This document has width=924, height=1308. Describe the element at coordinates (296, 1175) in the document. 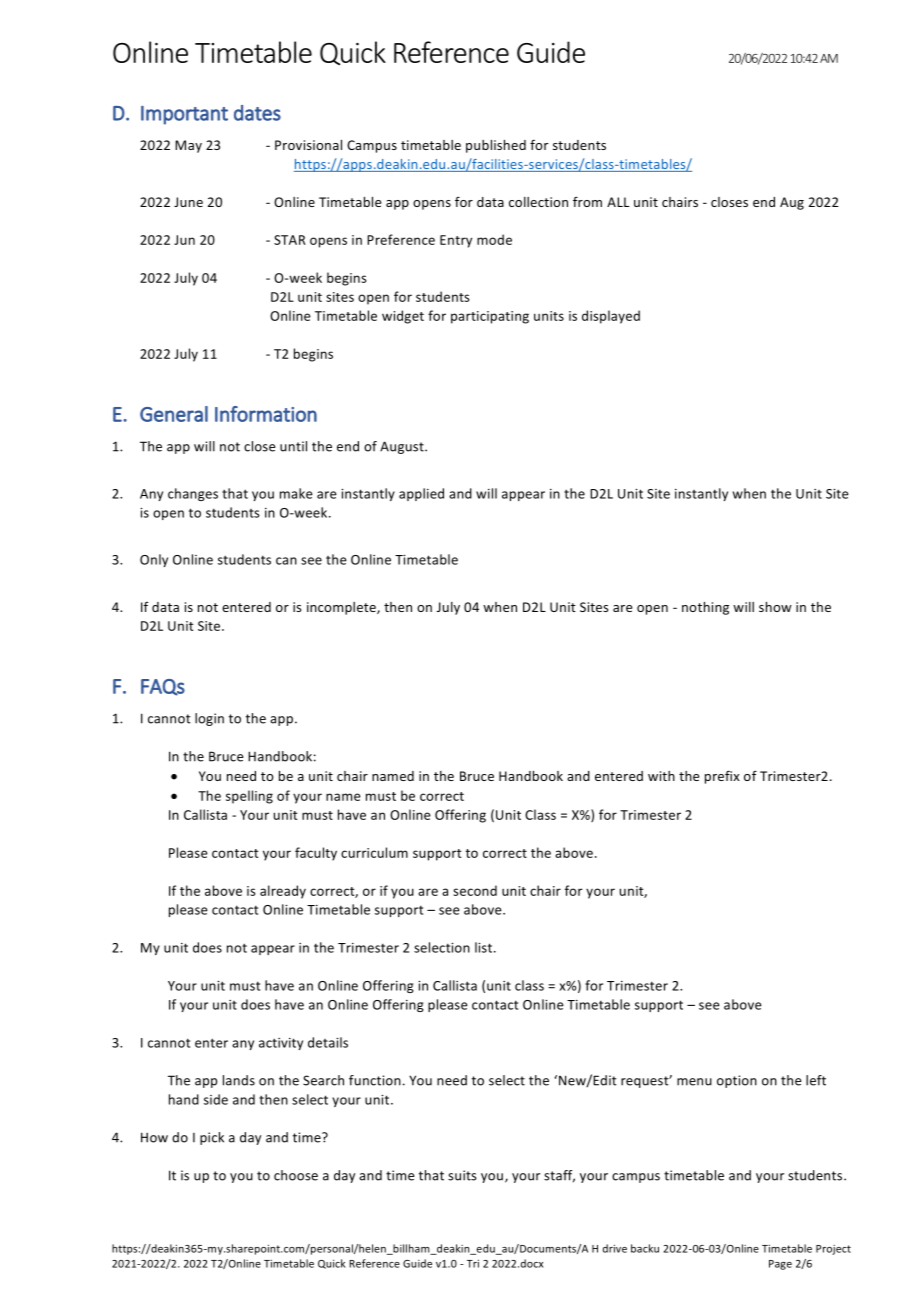

I see `choose` at that location.
